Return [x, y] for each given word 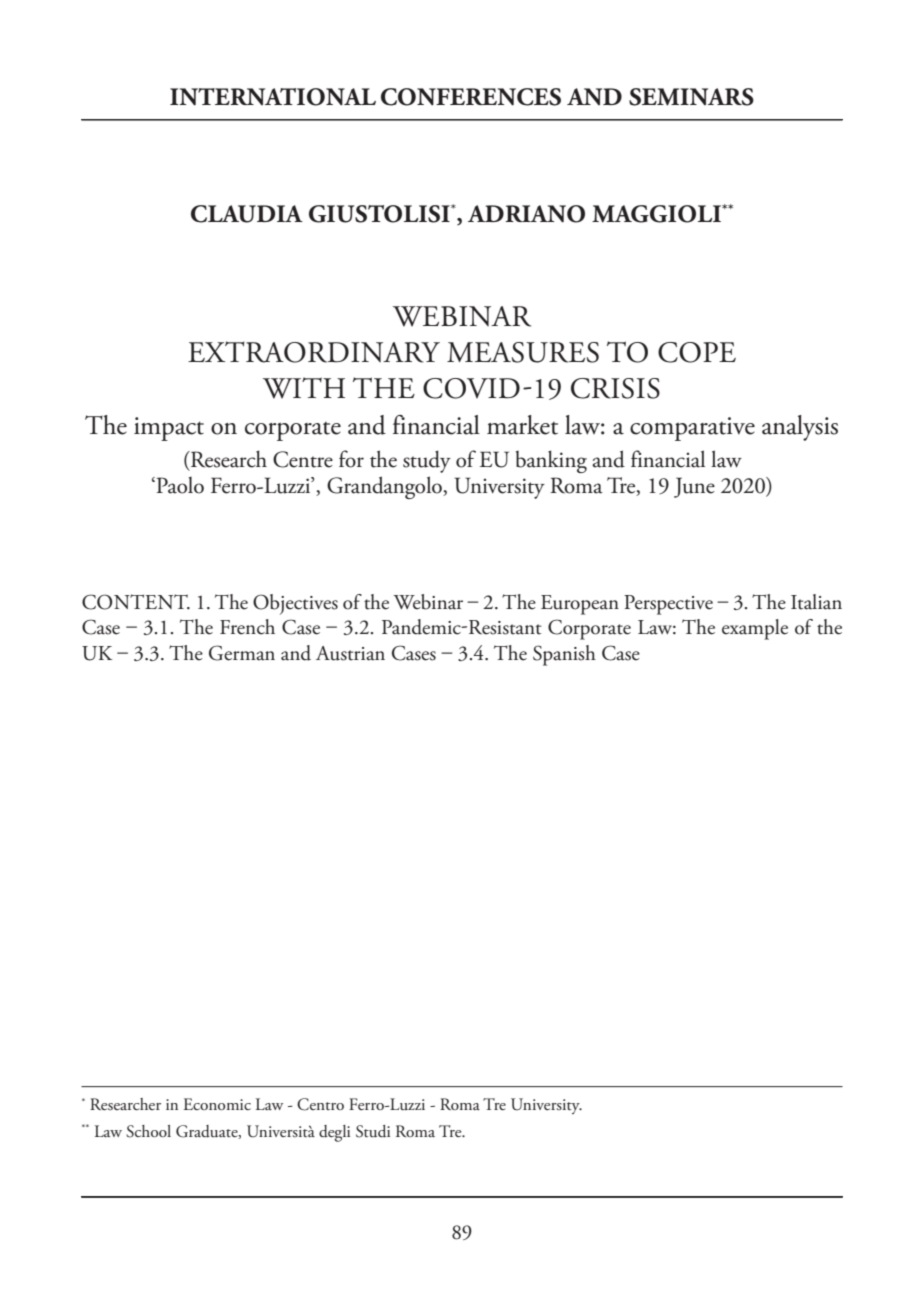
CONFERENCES [471, 97]
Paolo [179, 485]
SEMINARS [691, 97]
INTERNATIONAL [273, 97]
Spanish [564, 655]
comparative [692, 429]
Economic [217, 1104]
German [242, 653]
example [755, 629]
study [427, 461]
